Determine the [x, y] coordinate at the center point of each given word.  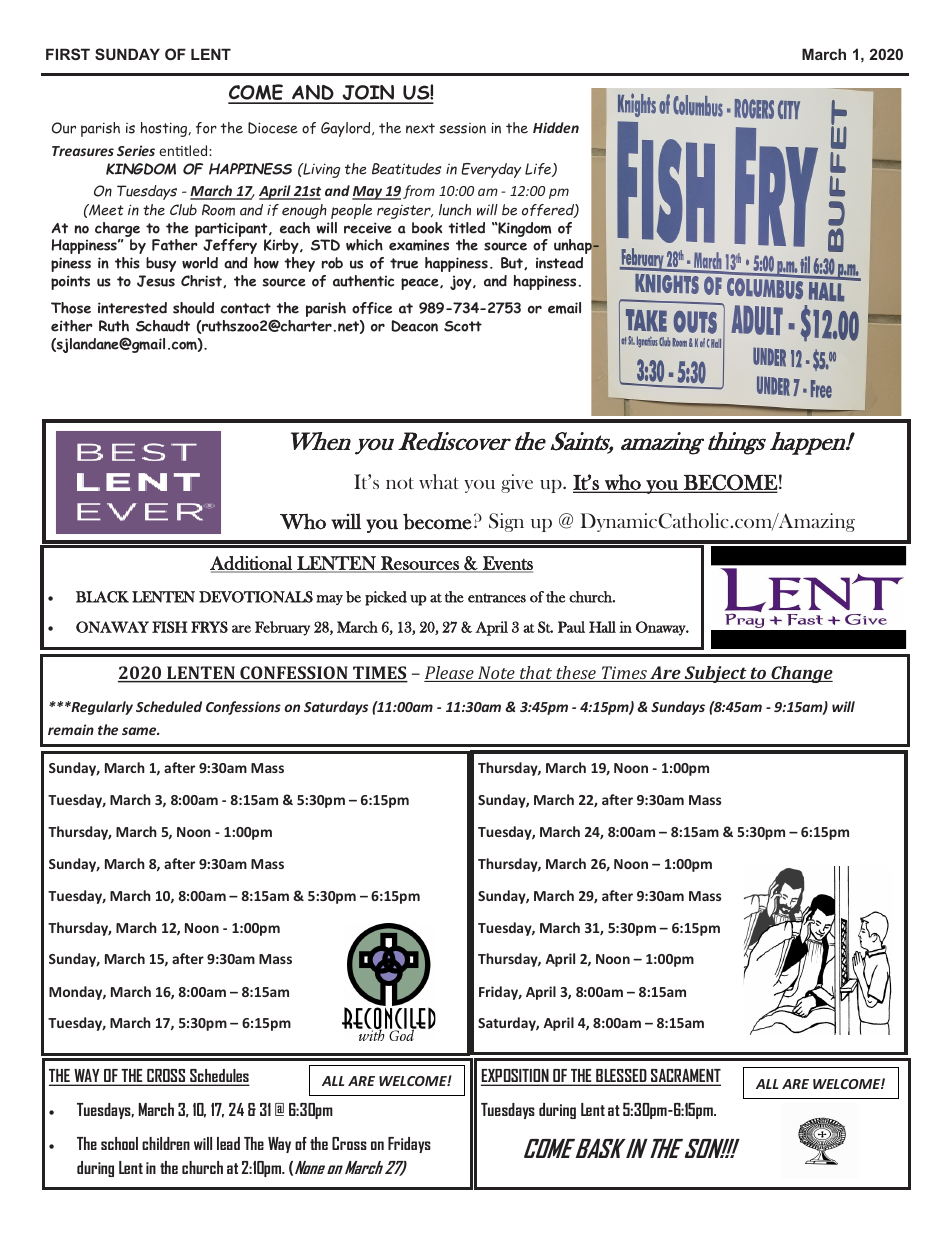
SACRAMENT [685, 1077]
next [420, 128]
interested [132, 308]
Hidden [556, 127]
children [166, 1143]
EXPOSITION [516, 1077]
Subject [715, 674]
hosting [165, 129]
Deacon [414, 326]
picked [386, 598]
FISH [170, 627]
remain [71, 729]
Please [450, 674]
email [564, 308]
